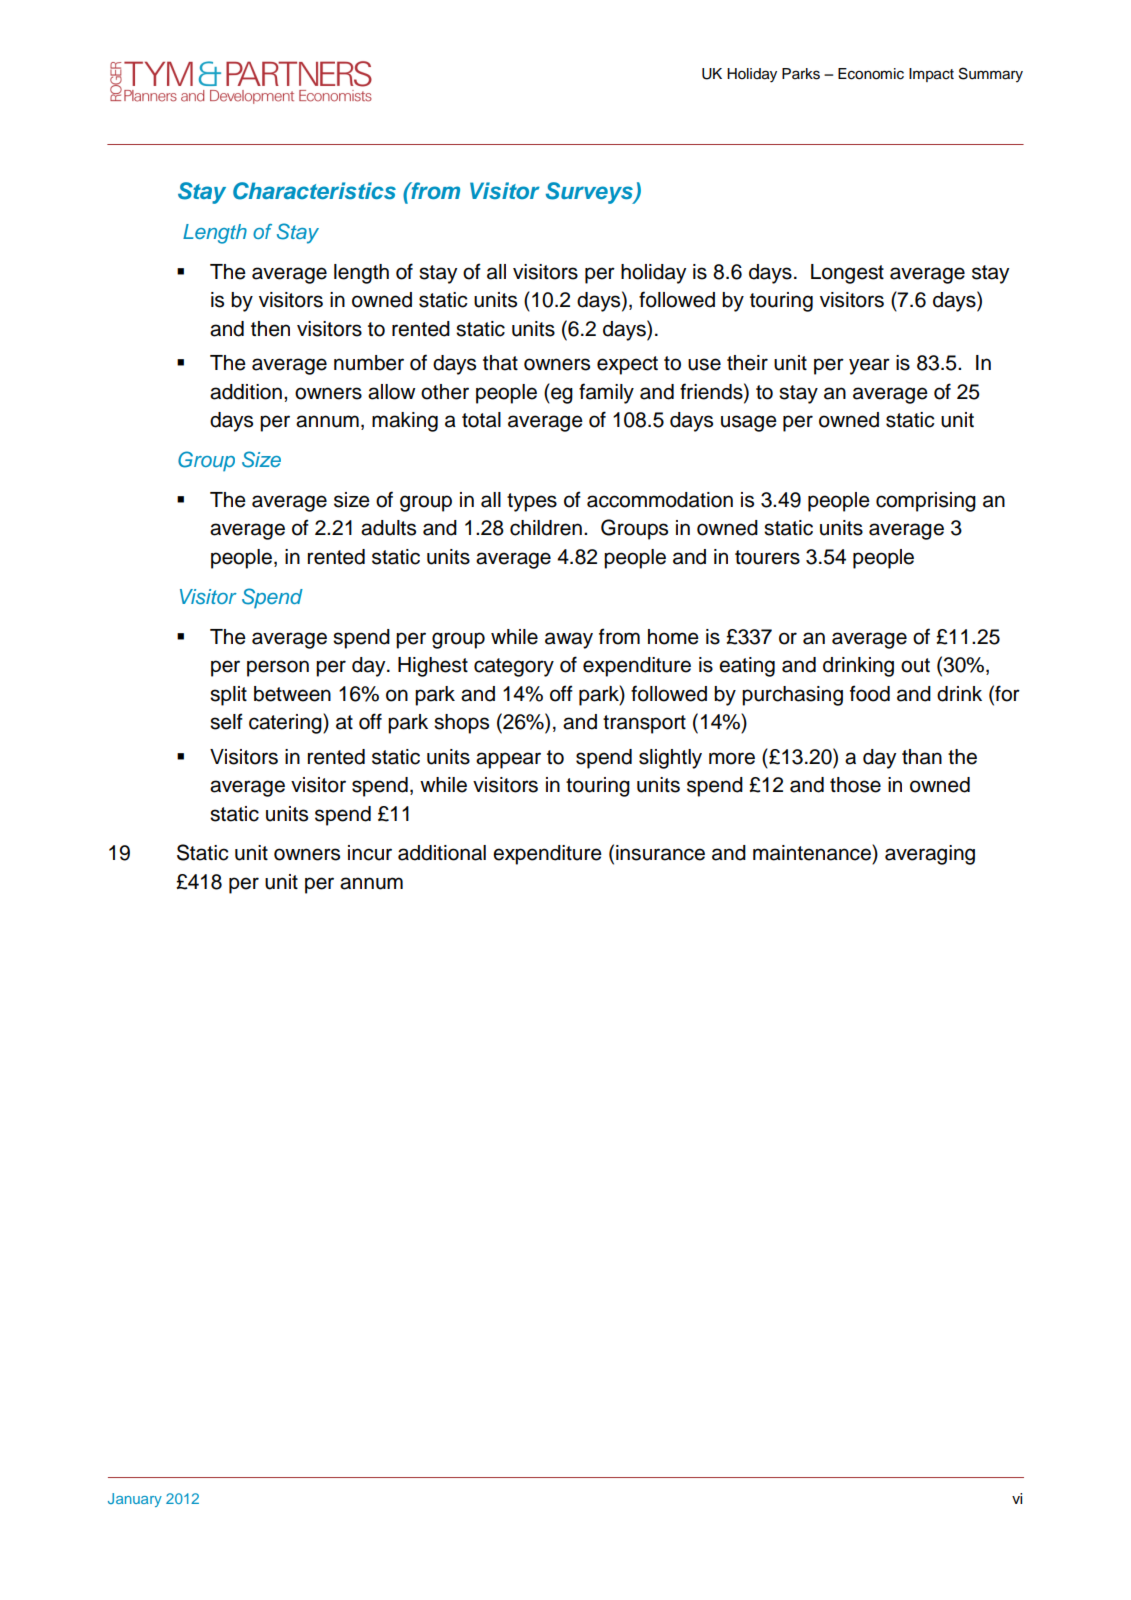 This image has height=1600, width=1131. What do you see at coordinates (871, 74) in the image?
I see `Economic` at bounding box center [871, 74].
